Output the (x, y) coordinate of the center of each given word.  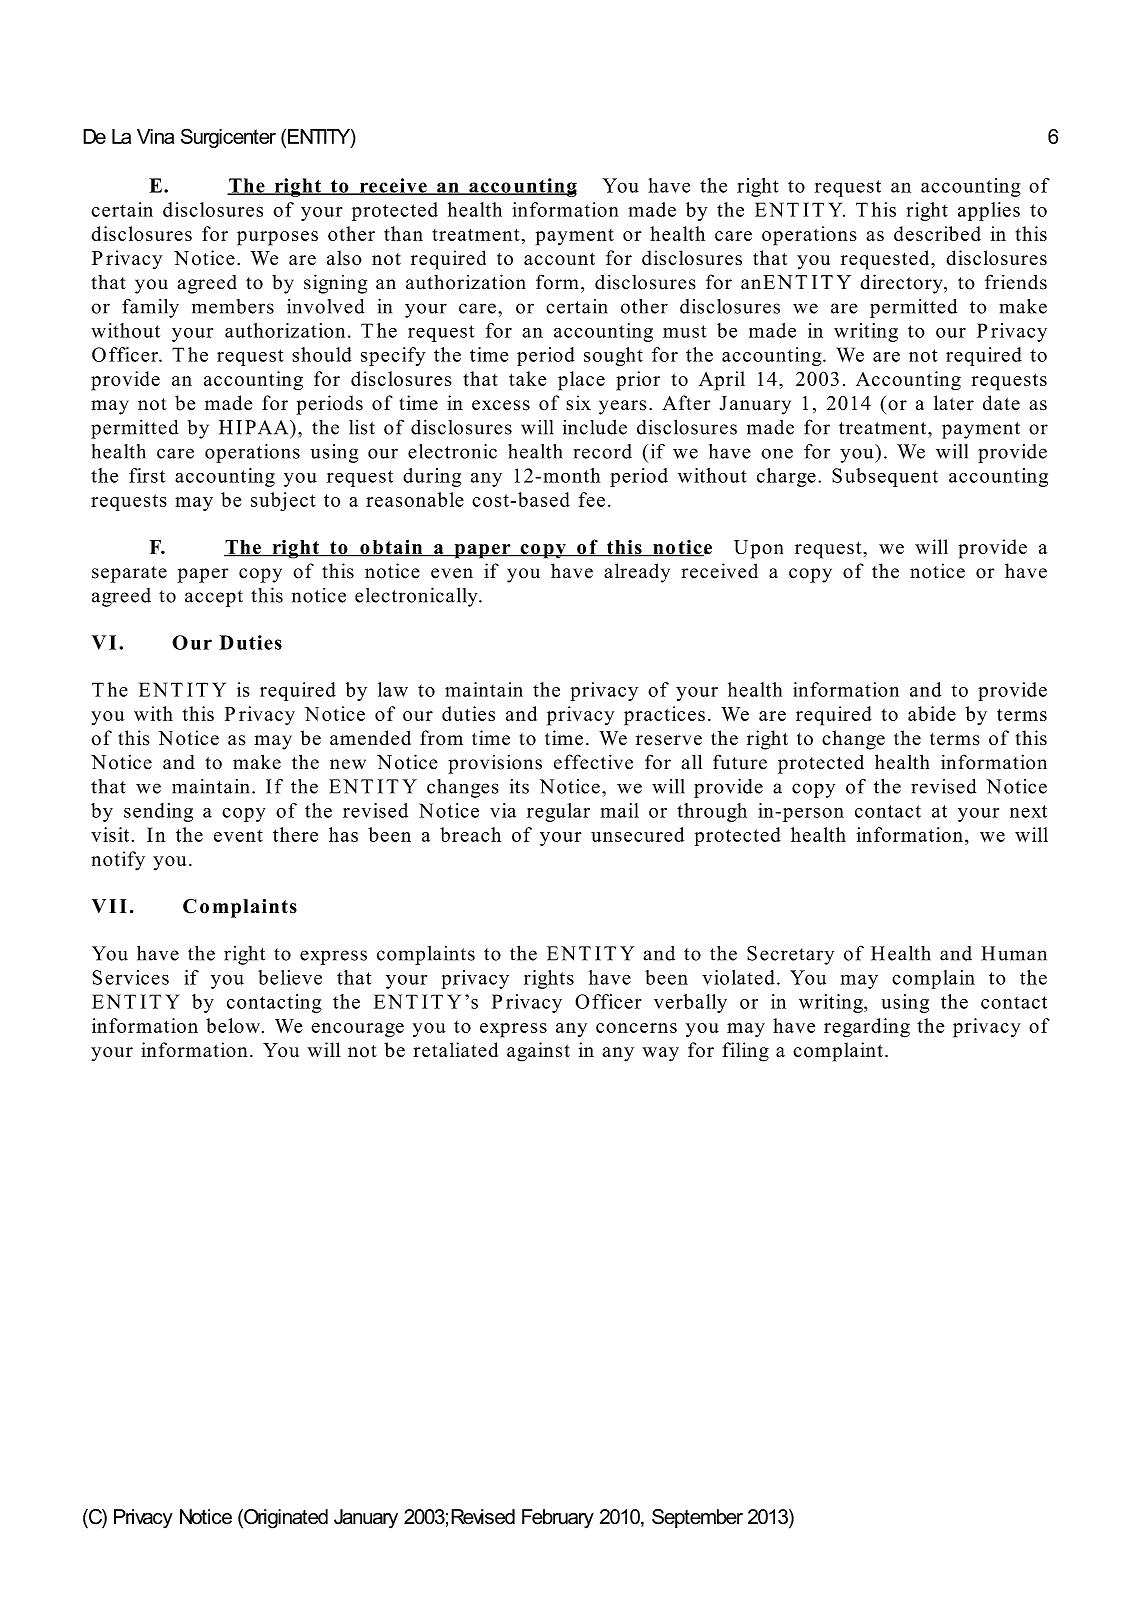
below (234, 1025)
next (1028, 811)
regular (558, 812)
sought (613, 356)
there (295, 834)
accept (214, 598)
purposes (277, 238)
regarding (867, 1028)
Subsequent (885, 477)
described (937, 233)
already (637, 573)
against (538, 1052)
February (558, 1519)
